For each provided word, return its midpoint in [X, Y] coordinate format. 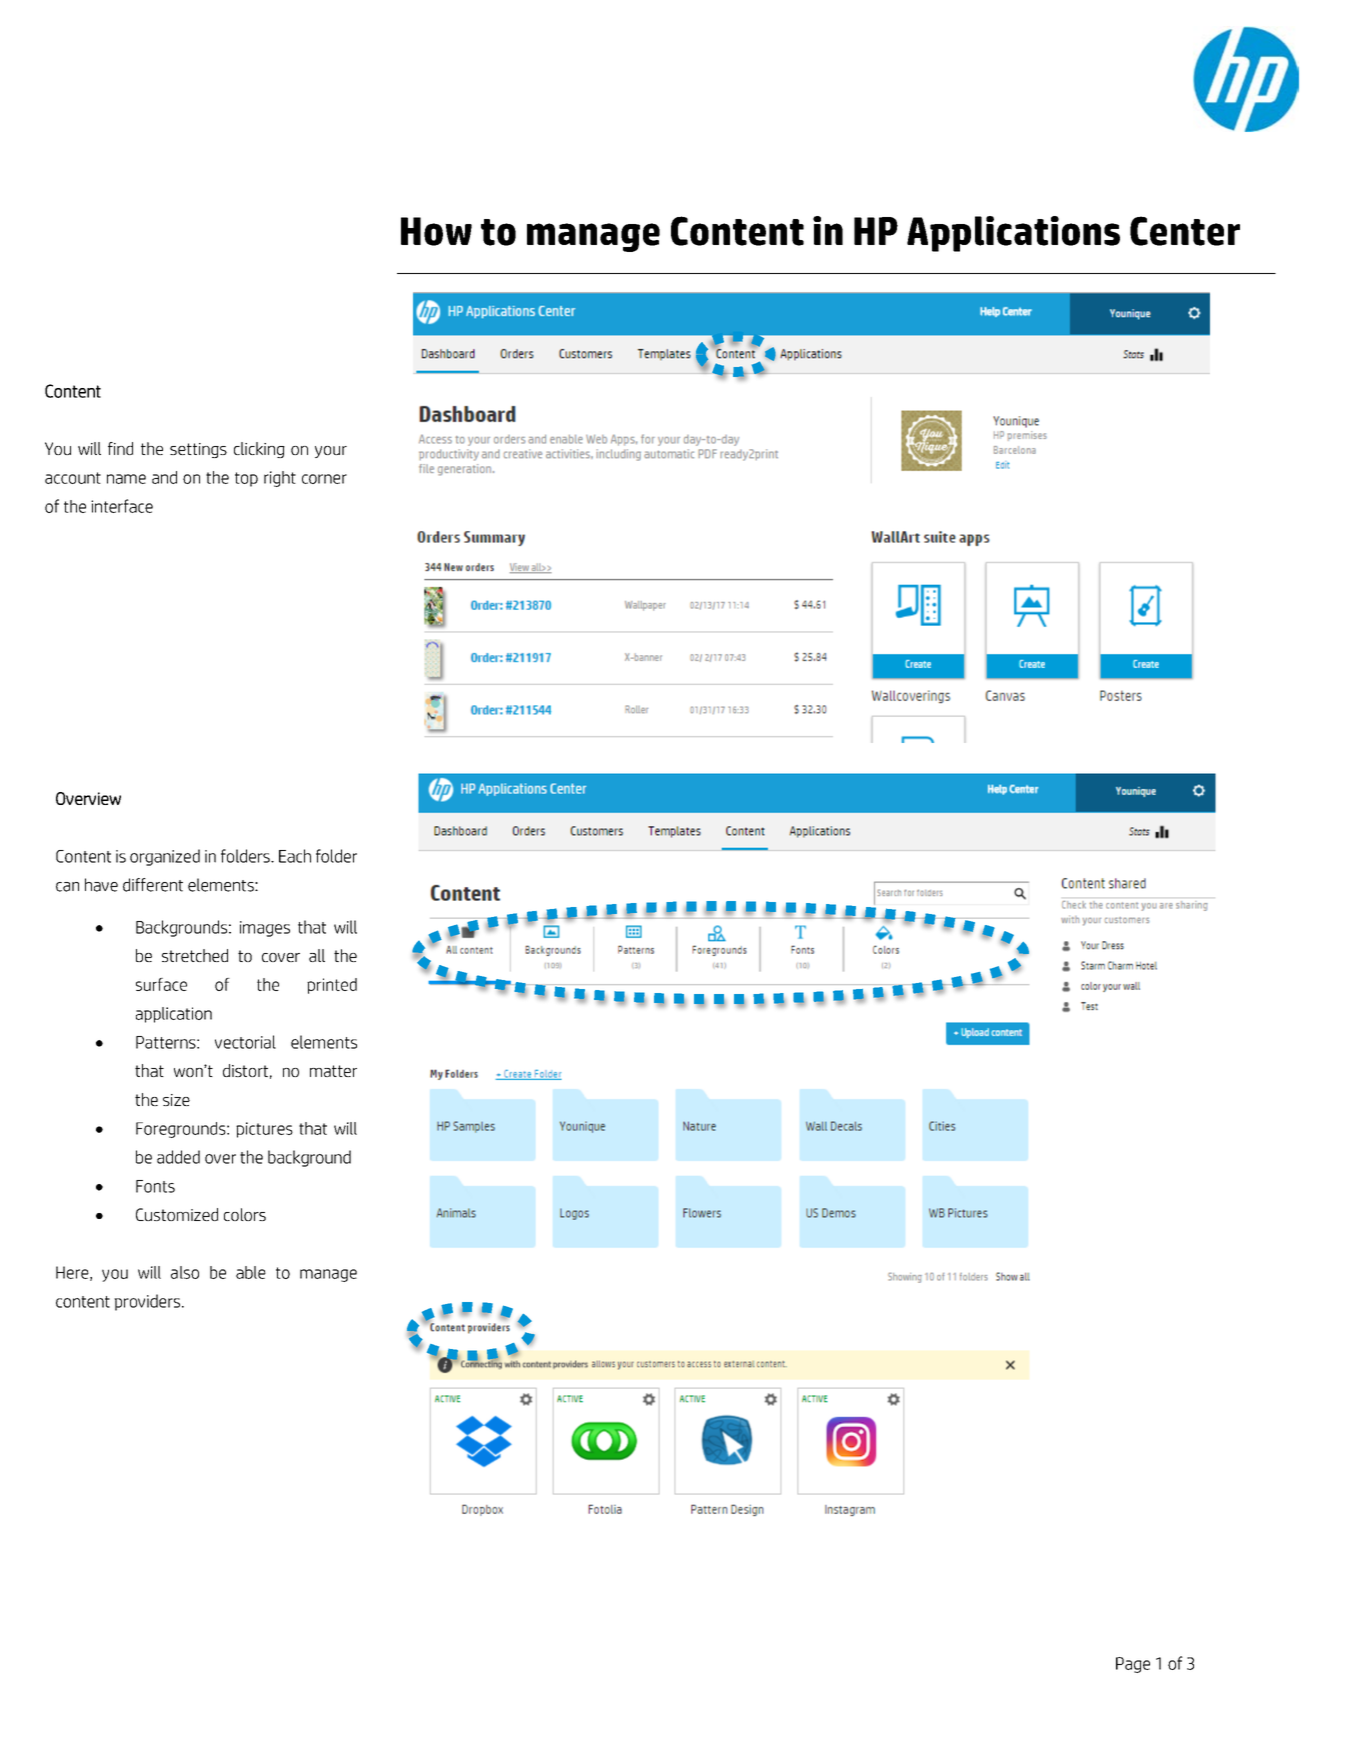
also [185, 1272]
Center [1185, 231]
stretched [195, 955]
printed [332, 986]
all [317, 955]
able [251, 1272]
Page [1133, 1665]
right [280, 479]
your [331, 452]
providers [147, 1302]
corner [324, 479]
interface [122, 506]
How [436, 231]
